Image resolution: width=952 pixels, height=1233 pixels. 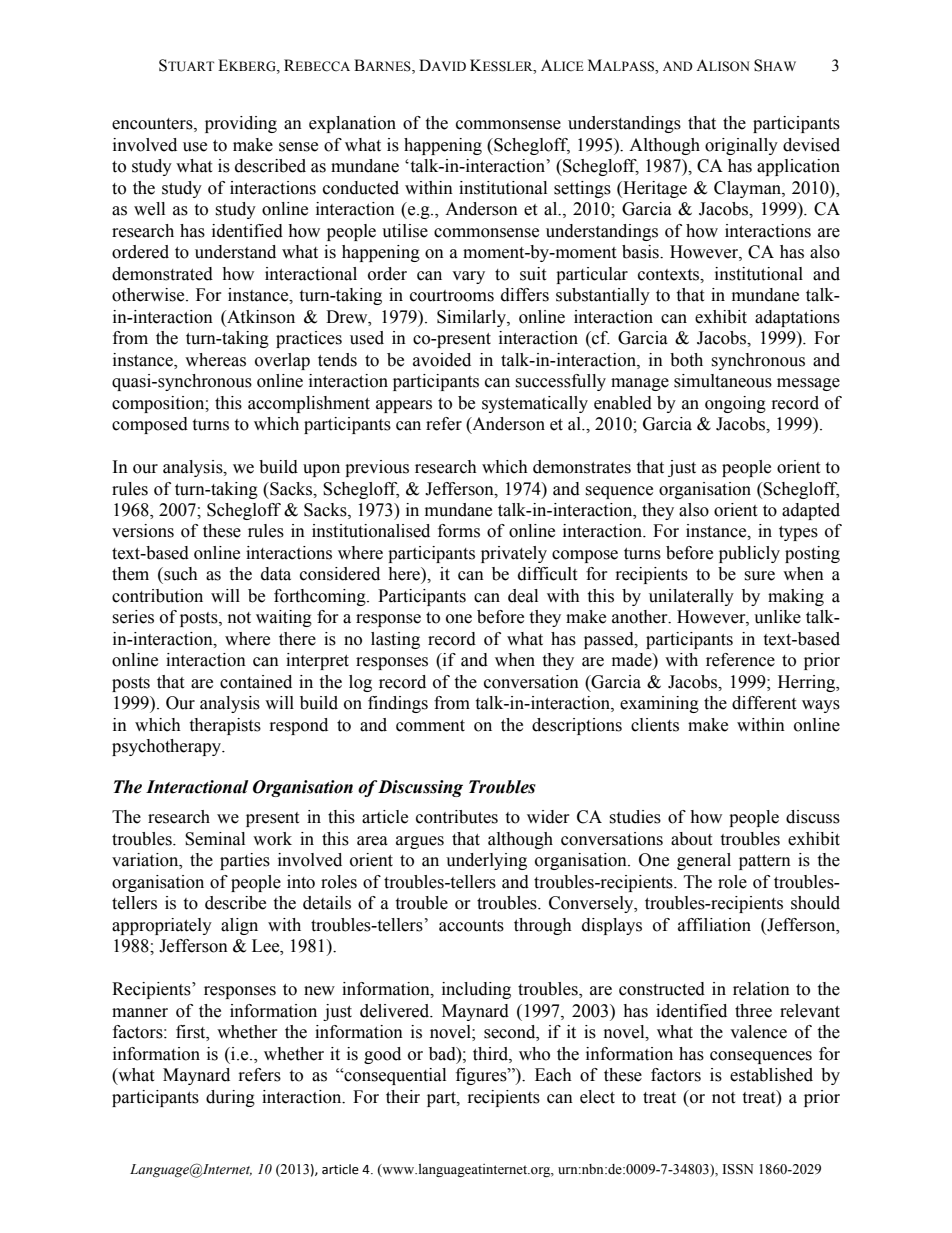 I want to click on originally, so click(x=741, y=146).
